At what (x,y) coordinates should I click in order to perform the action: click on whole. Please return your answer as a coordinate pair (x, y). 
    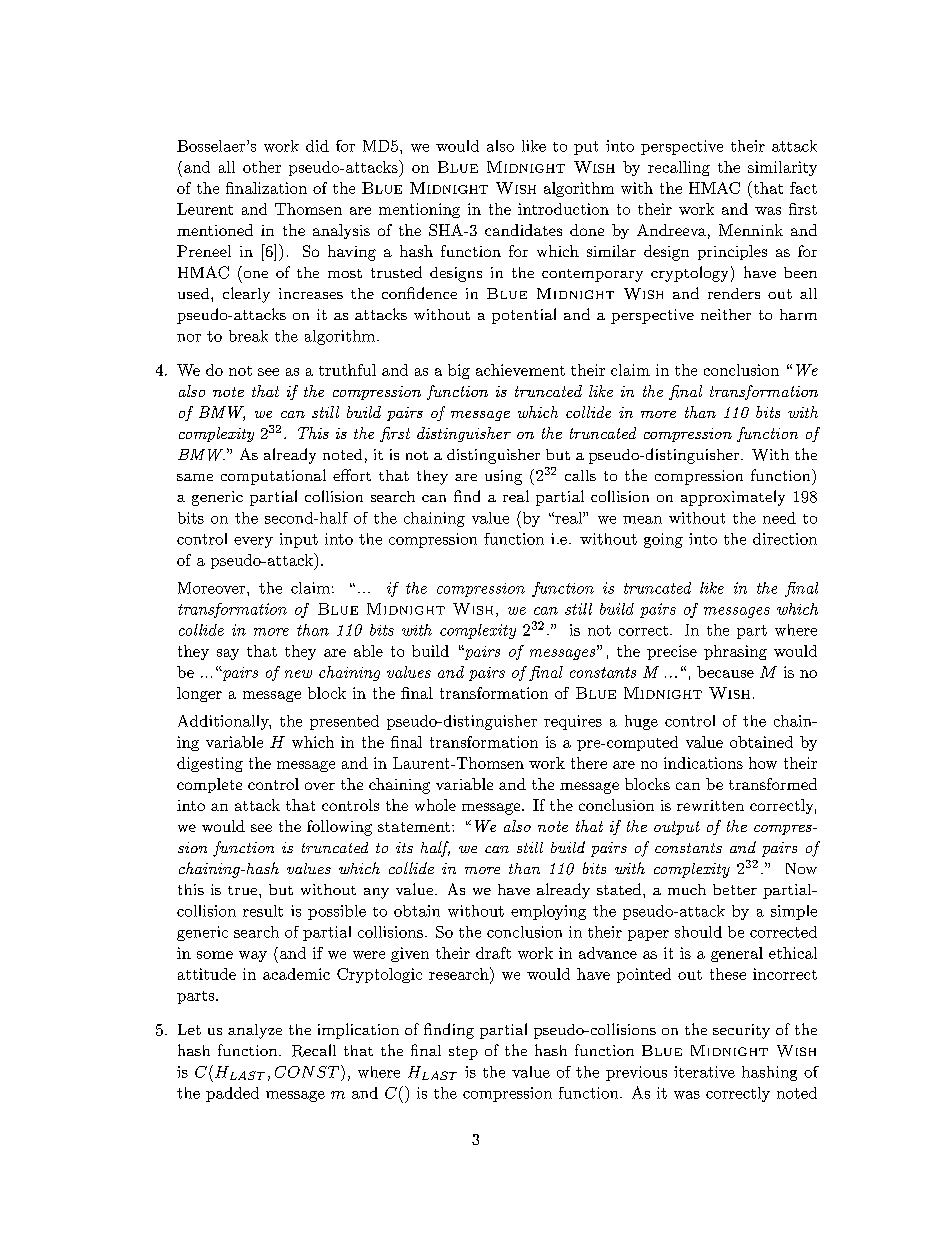
    Looking at the image, I should click on (435, 805).
